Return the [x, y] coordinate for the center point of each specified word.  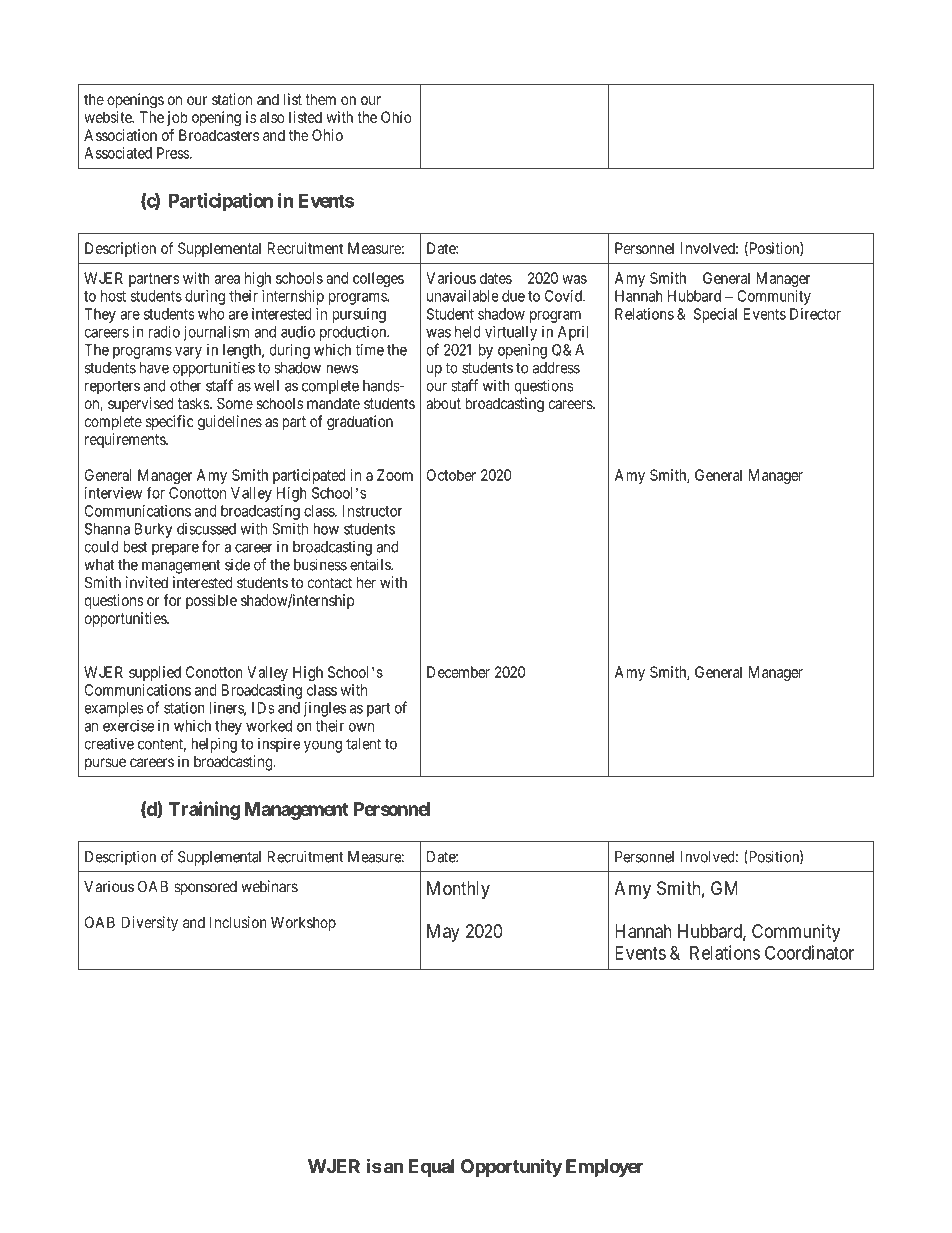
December [458, 672]
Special [715, 315]
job [177, 118]
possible [211, 601]
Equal [432, 1168]
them [320, 99]
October [451, 475]
